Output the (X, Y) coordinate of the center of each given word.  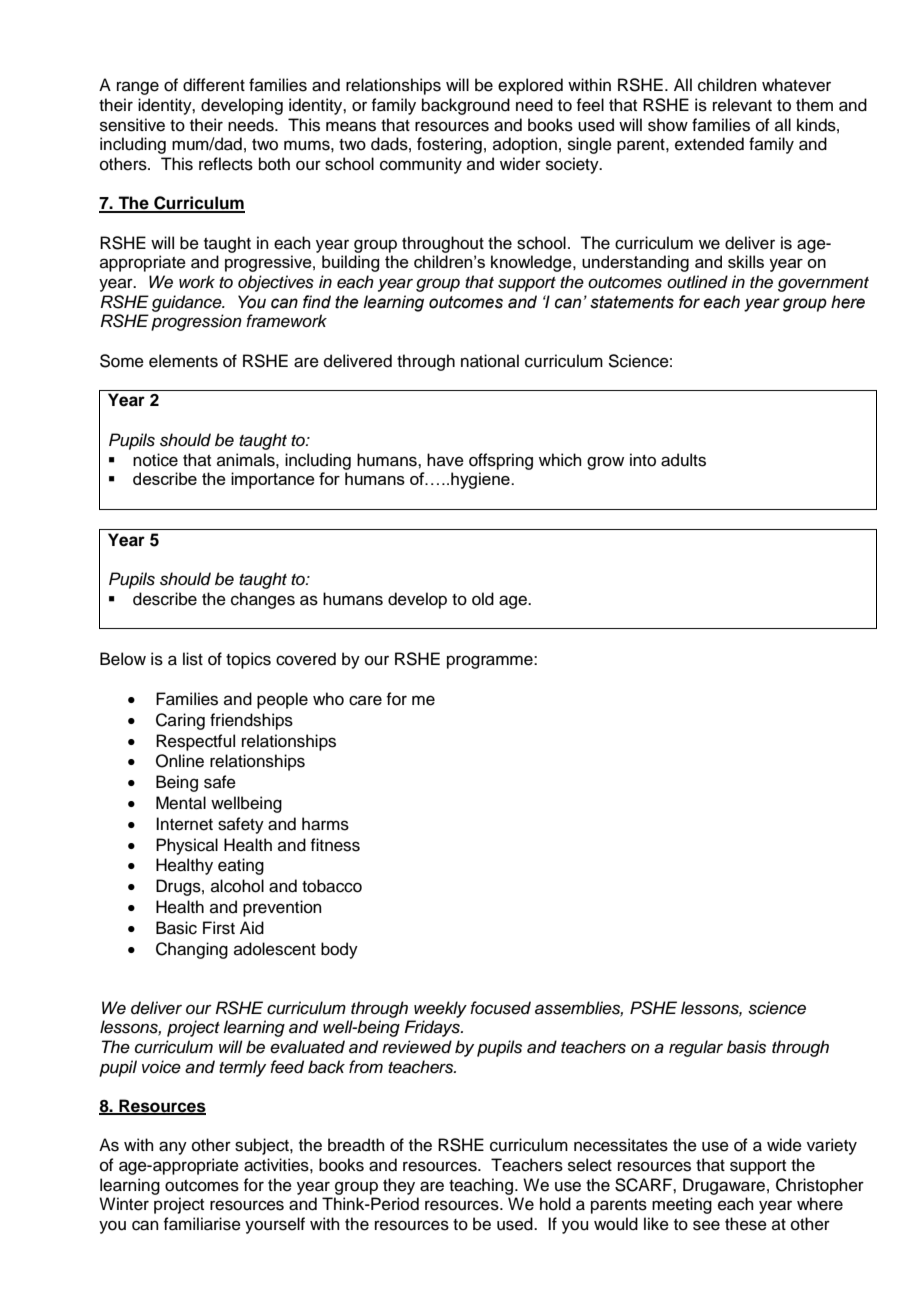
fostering (449, 145)
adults (683, 460)
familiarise (202, 1224)
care (365, 700)
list (193, 659)
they (399, 1186)
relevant (742, 105)
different (214, 85)
